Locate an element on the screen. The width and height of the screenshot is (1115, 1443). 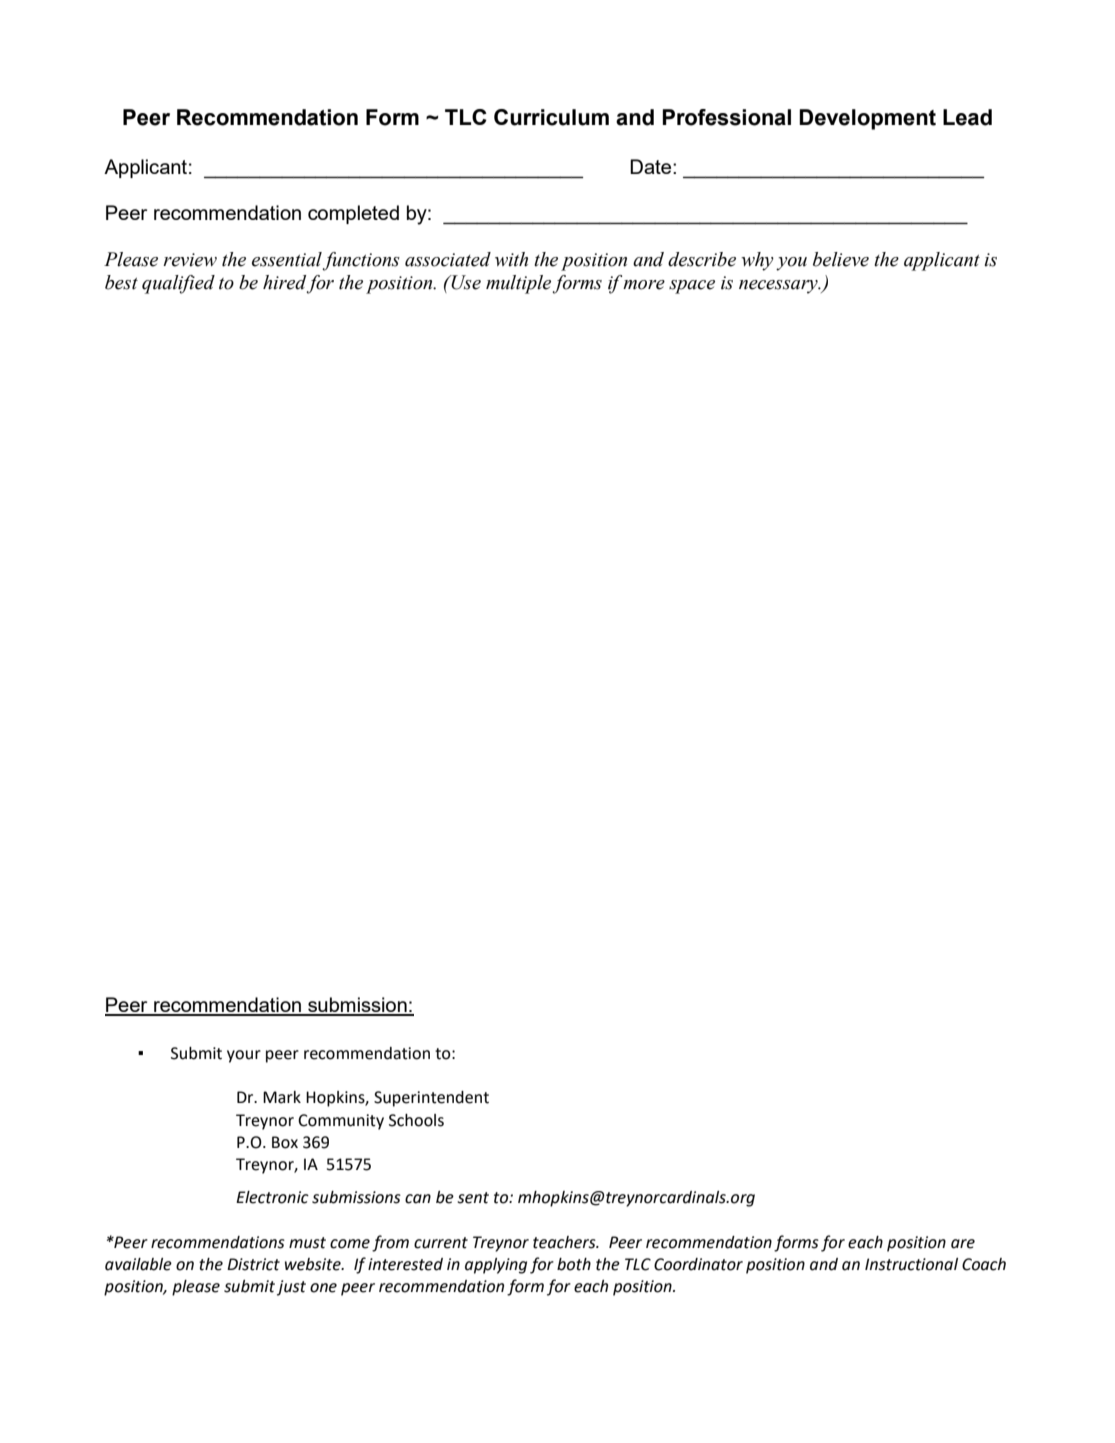
believe is located at coordinates (841, 259).
